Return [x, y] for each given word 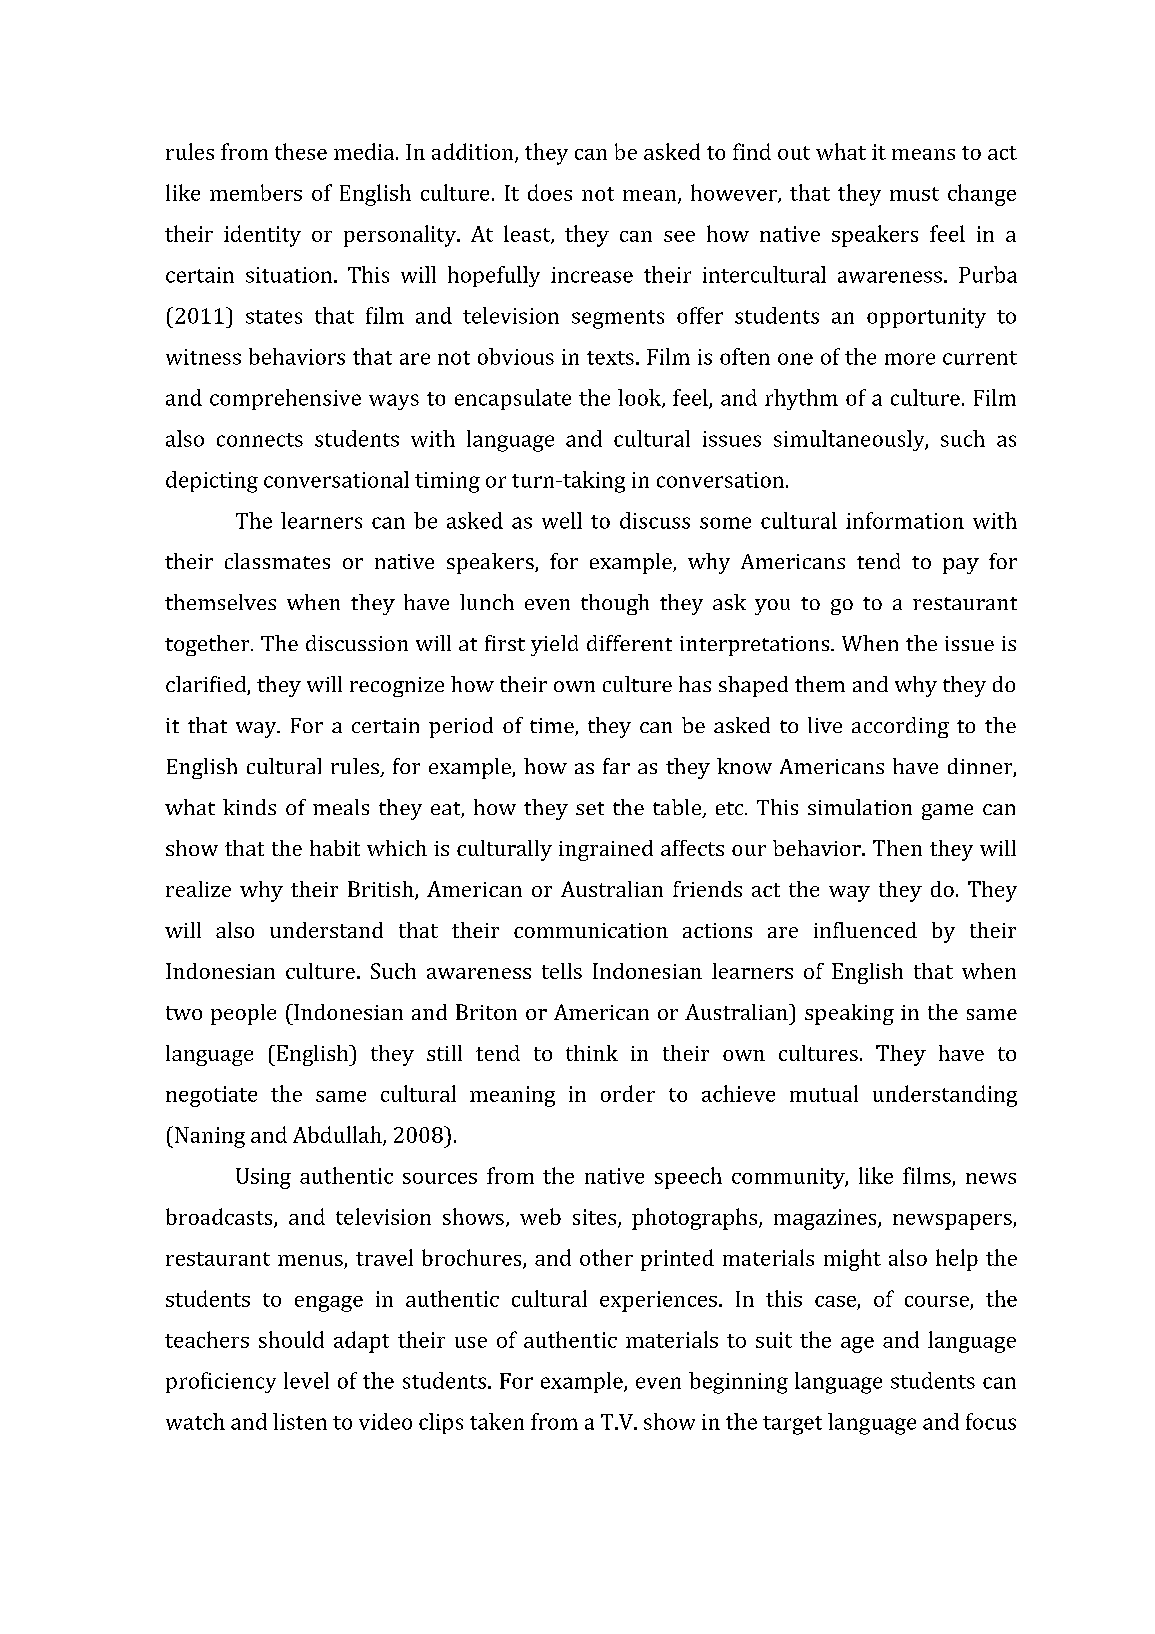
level [306, 1380]
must [914, 194]
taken [497, 1421]
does [550, 192]
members [256, 192]
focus [991, 1421]
